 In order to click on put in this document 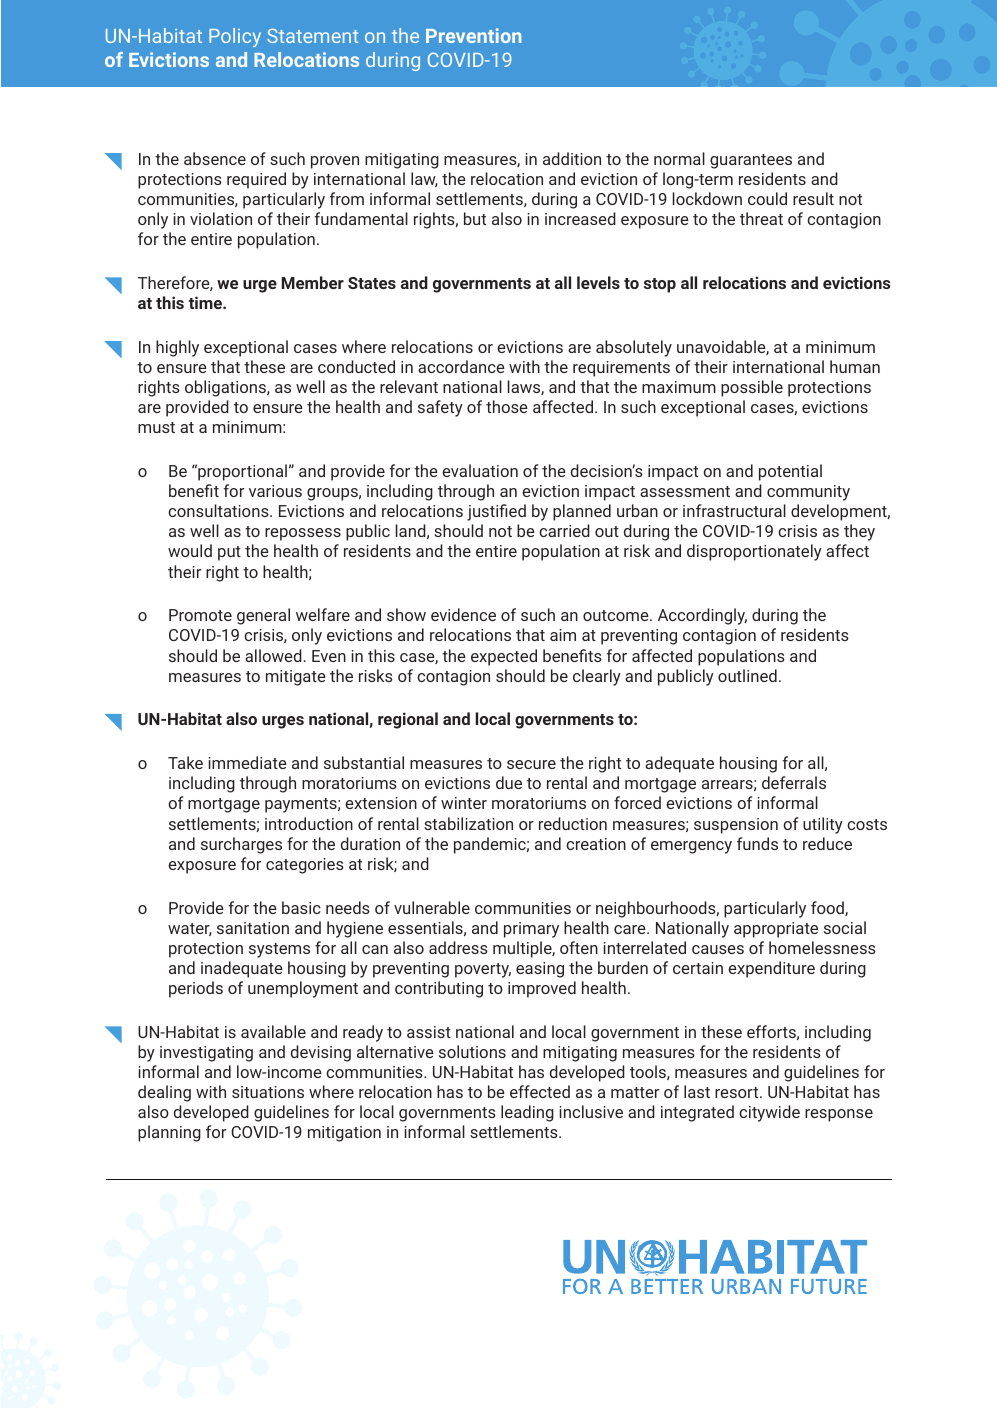, I will do `click(229, 553)`.
